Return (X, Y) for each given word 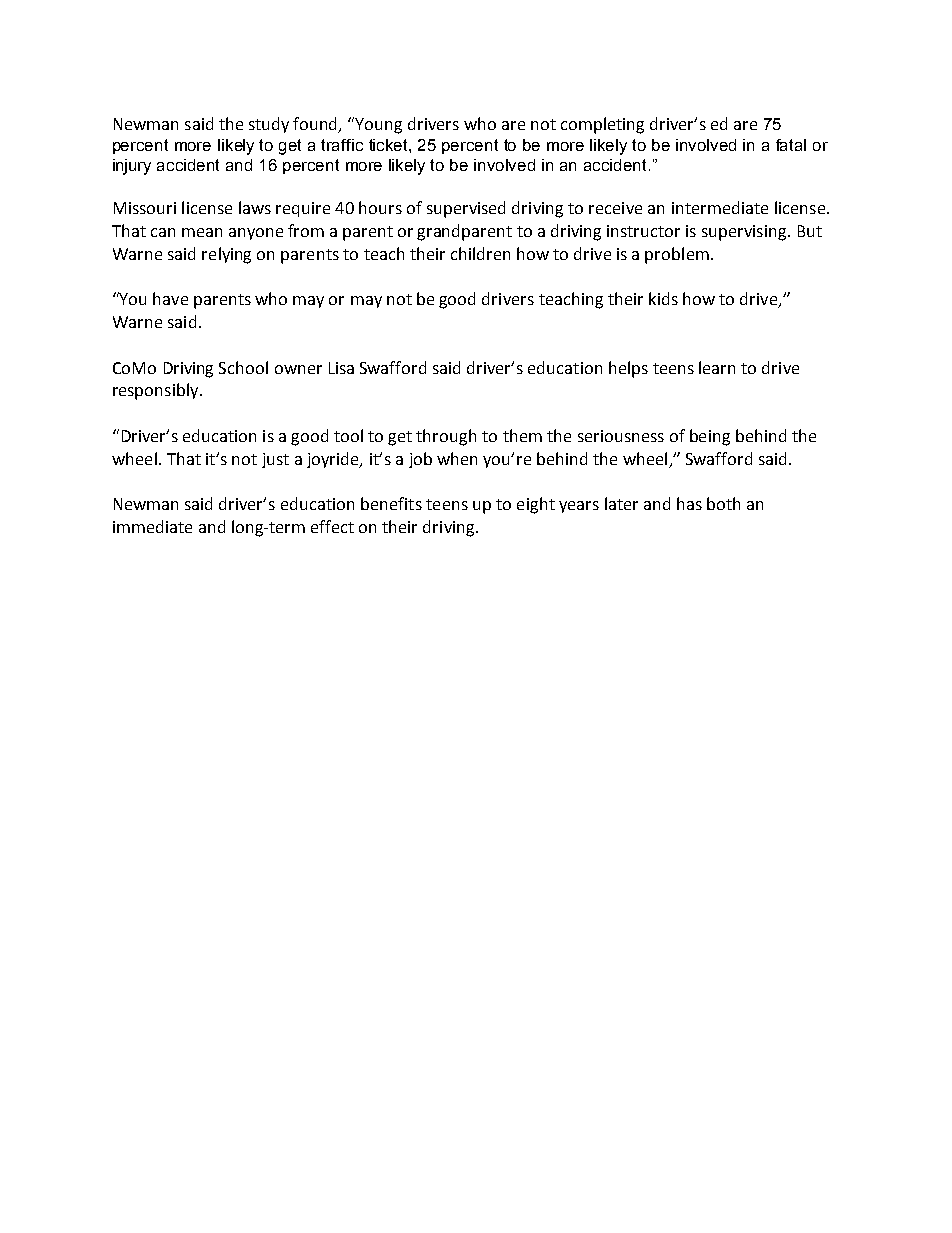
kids (663, 298)
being (710, 437)
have (170, 298)
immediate (152, 526)
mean (202, 232)
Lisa (341, 368)
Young (378, 126)
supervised (466, 209)
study (269, 125)
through (446, 437)
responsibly (157, 391)
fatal (791, 145)
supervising (745, 233)
